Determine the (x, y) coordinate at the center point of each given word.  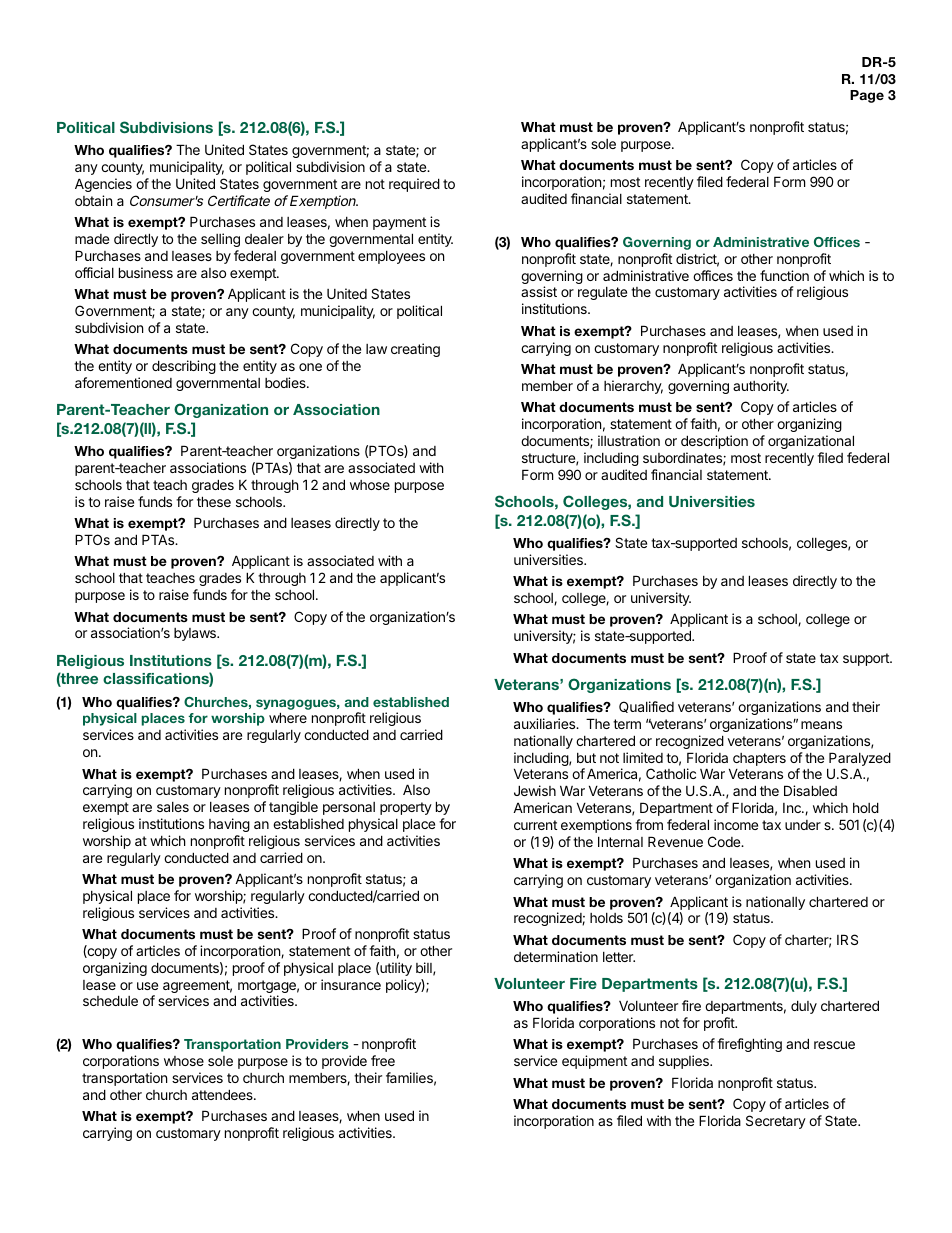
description (714, 442)
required (414, 185)
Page (867, 96)
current (535, 825)
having (229, 825)
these (214, 501)
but (586, 758)
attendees (223, 1094)
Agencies (103, 185)
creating (415, 350)
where (288, 717)
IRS (847, 939)
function (784, 275)
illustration (629, 440)
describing (184, 367)
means (821, 725)
